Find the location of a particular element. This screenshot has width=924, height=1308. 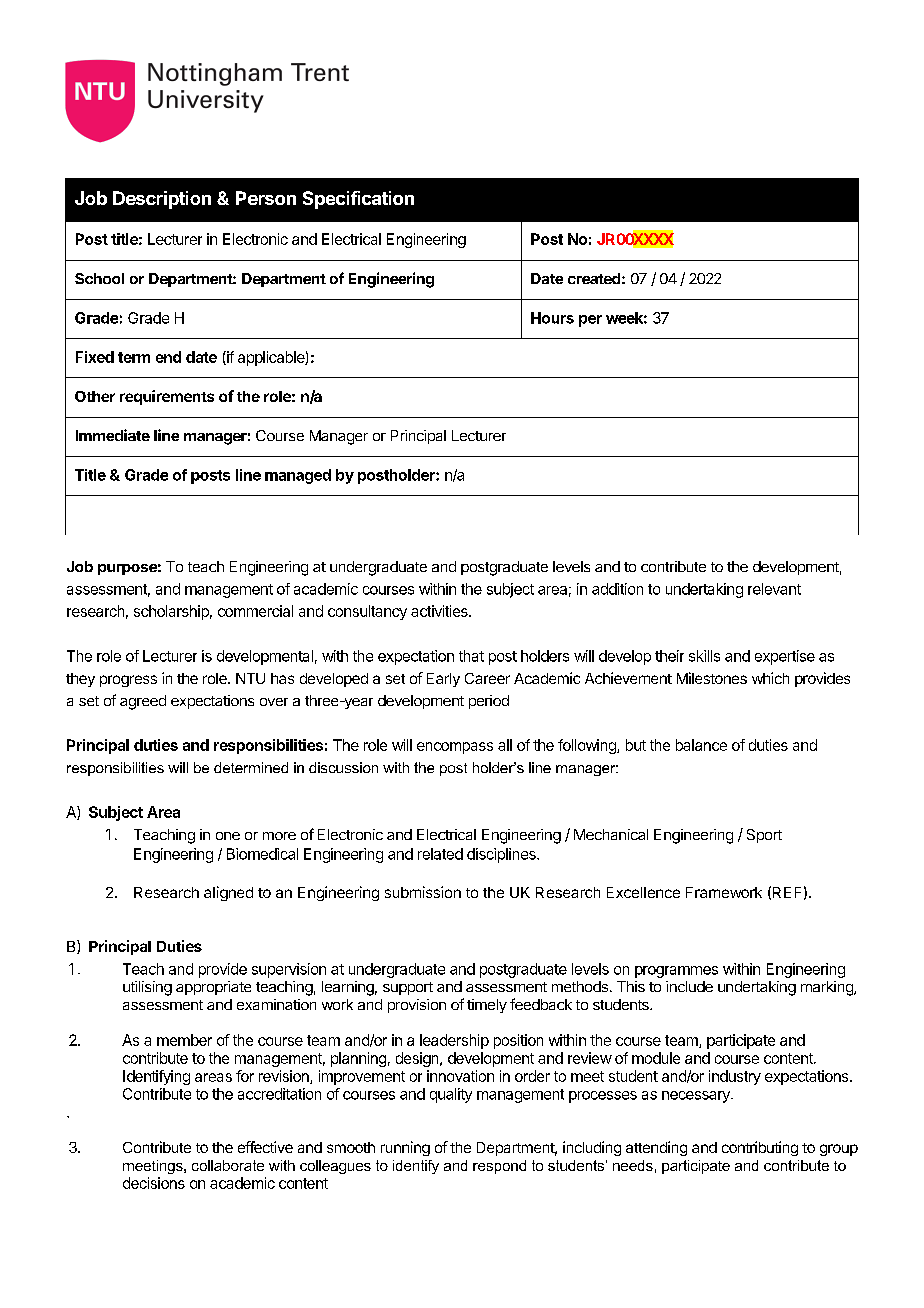

decisions is located at coordinates (154, 1183).
